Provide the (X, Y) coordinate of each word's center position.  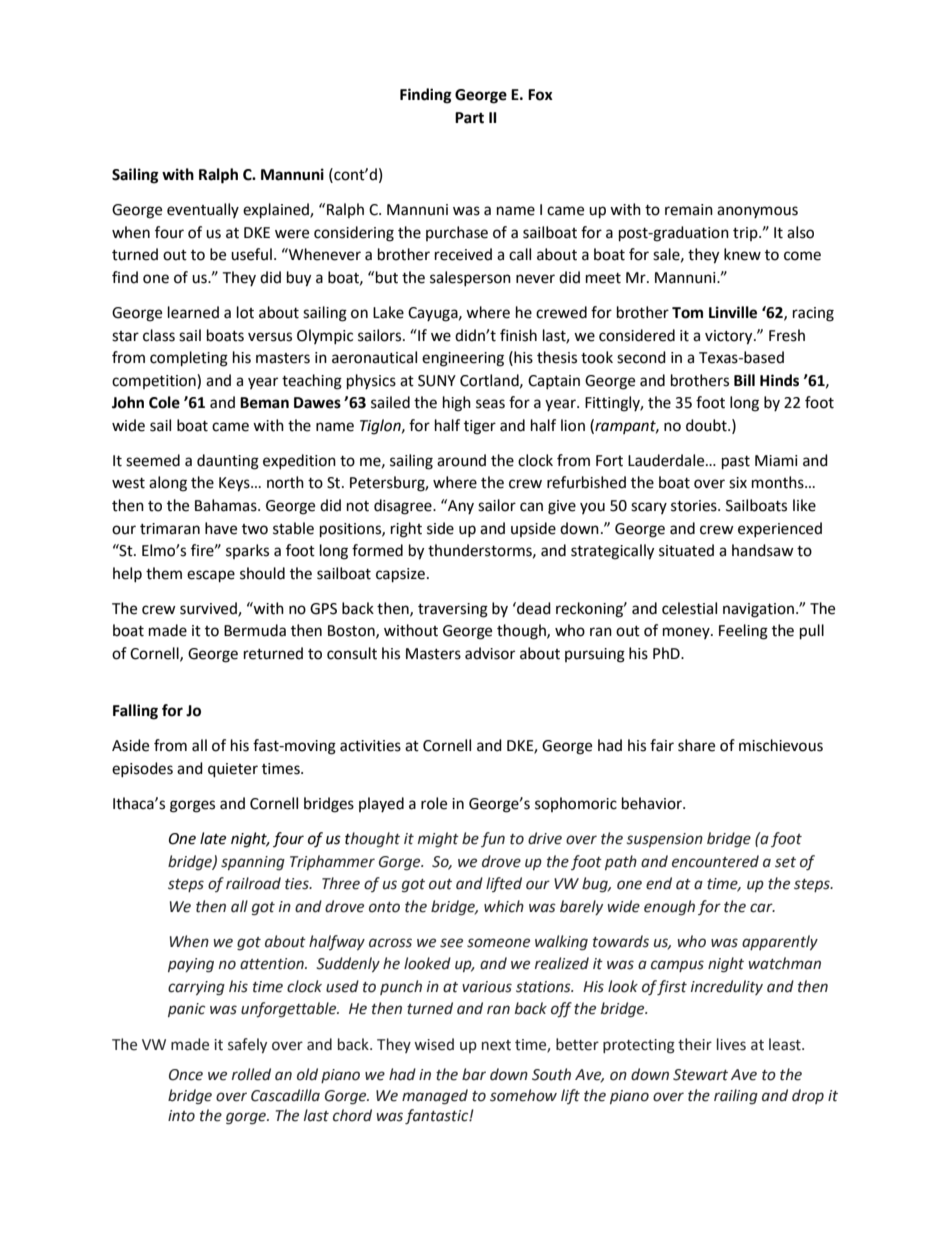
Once (186, 1075)
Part (469, 118)
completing (189, 359)
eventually (203, 210)
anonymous (757, 212)
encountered (715, 861)
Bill (744, 380)
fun (493, 839)
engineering (463, 359)
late (213, 838)
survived (209, 609)
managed (435, 1097)
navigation (758, 610)
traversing (453, 610)
